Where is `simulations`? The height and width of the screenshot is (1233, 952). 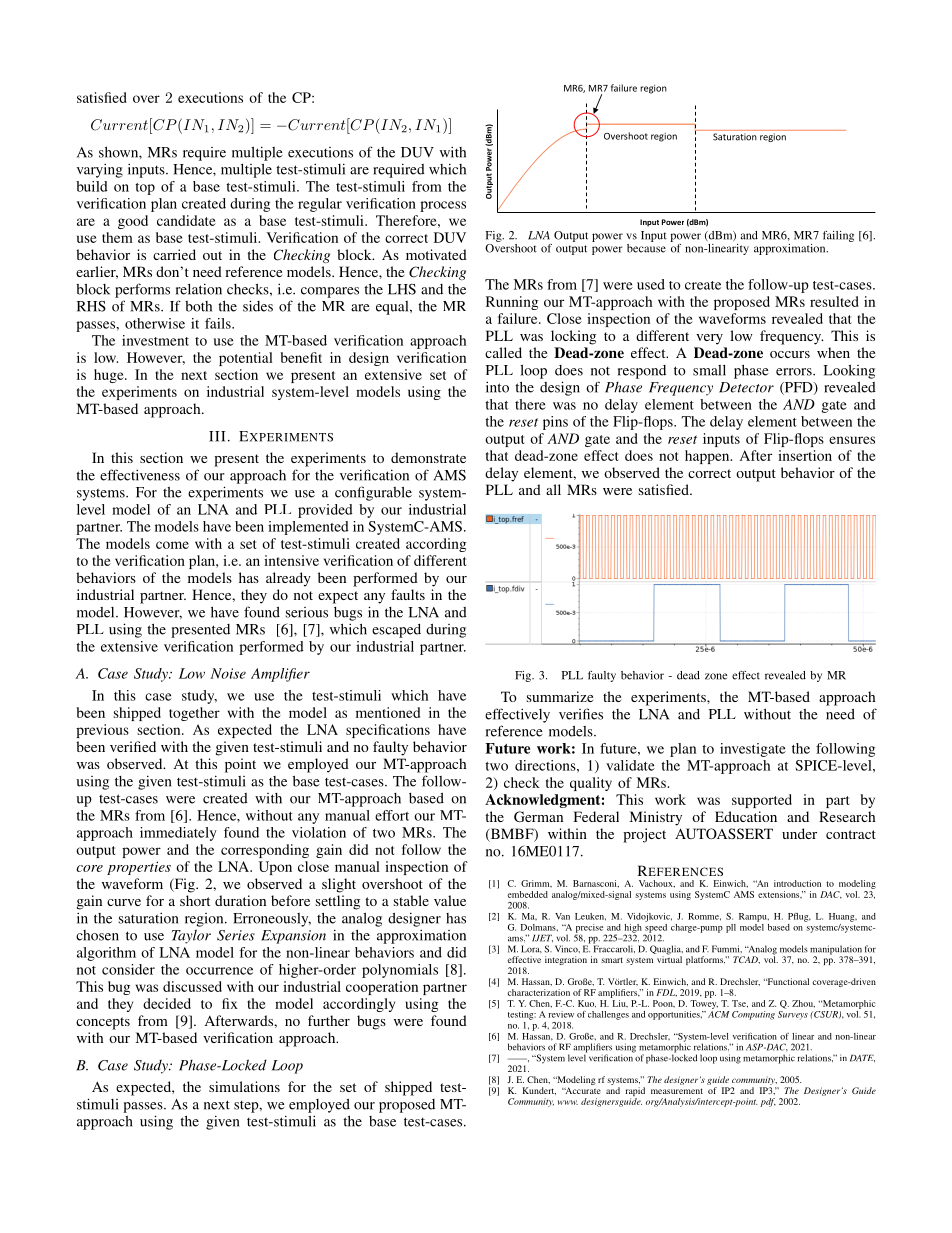 simulations is located at coordinates (244, 1086).
